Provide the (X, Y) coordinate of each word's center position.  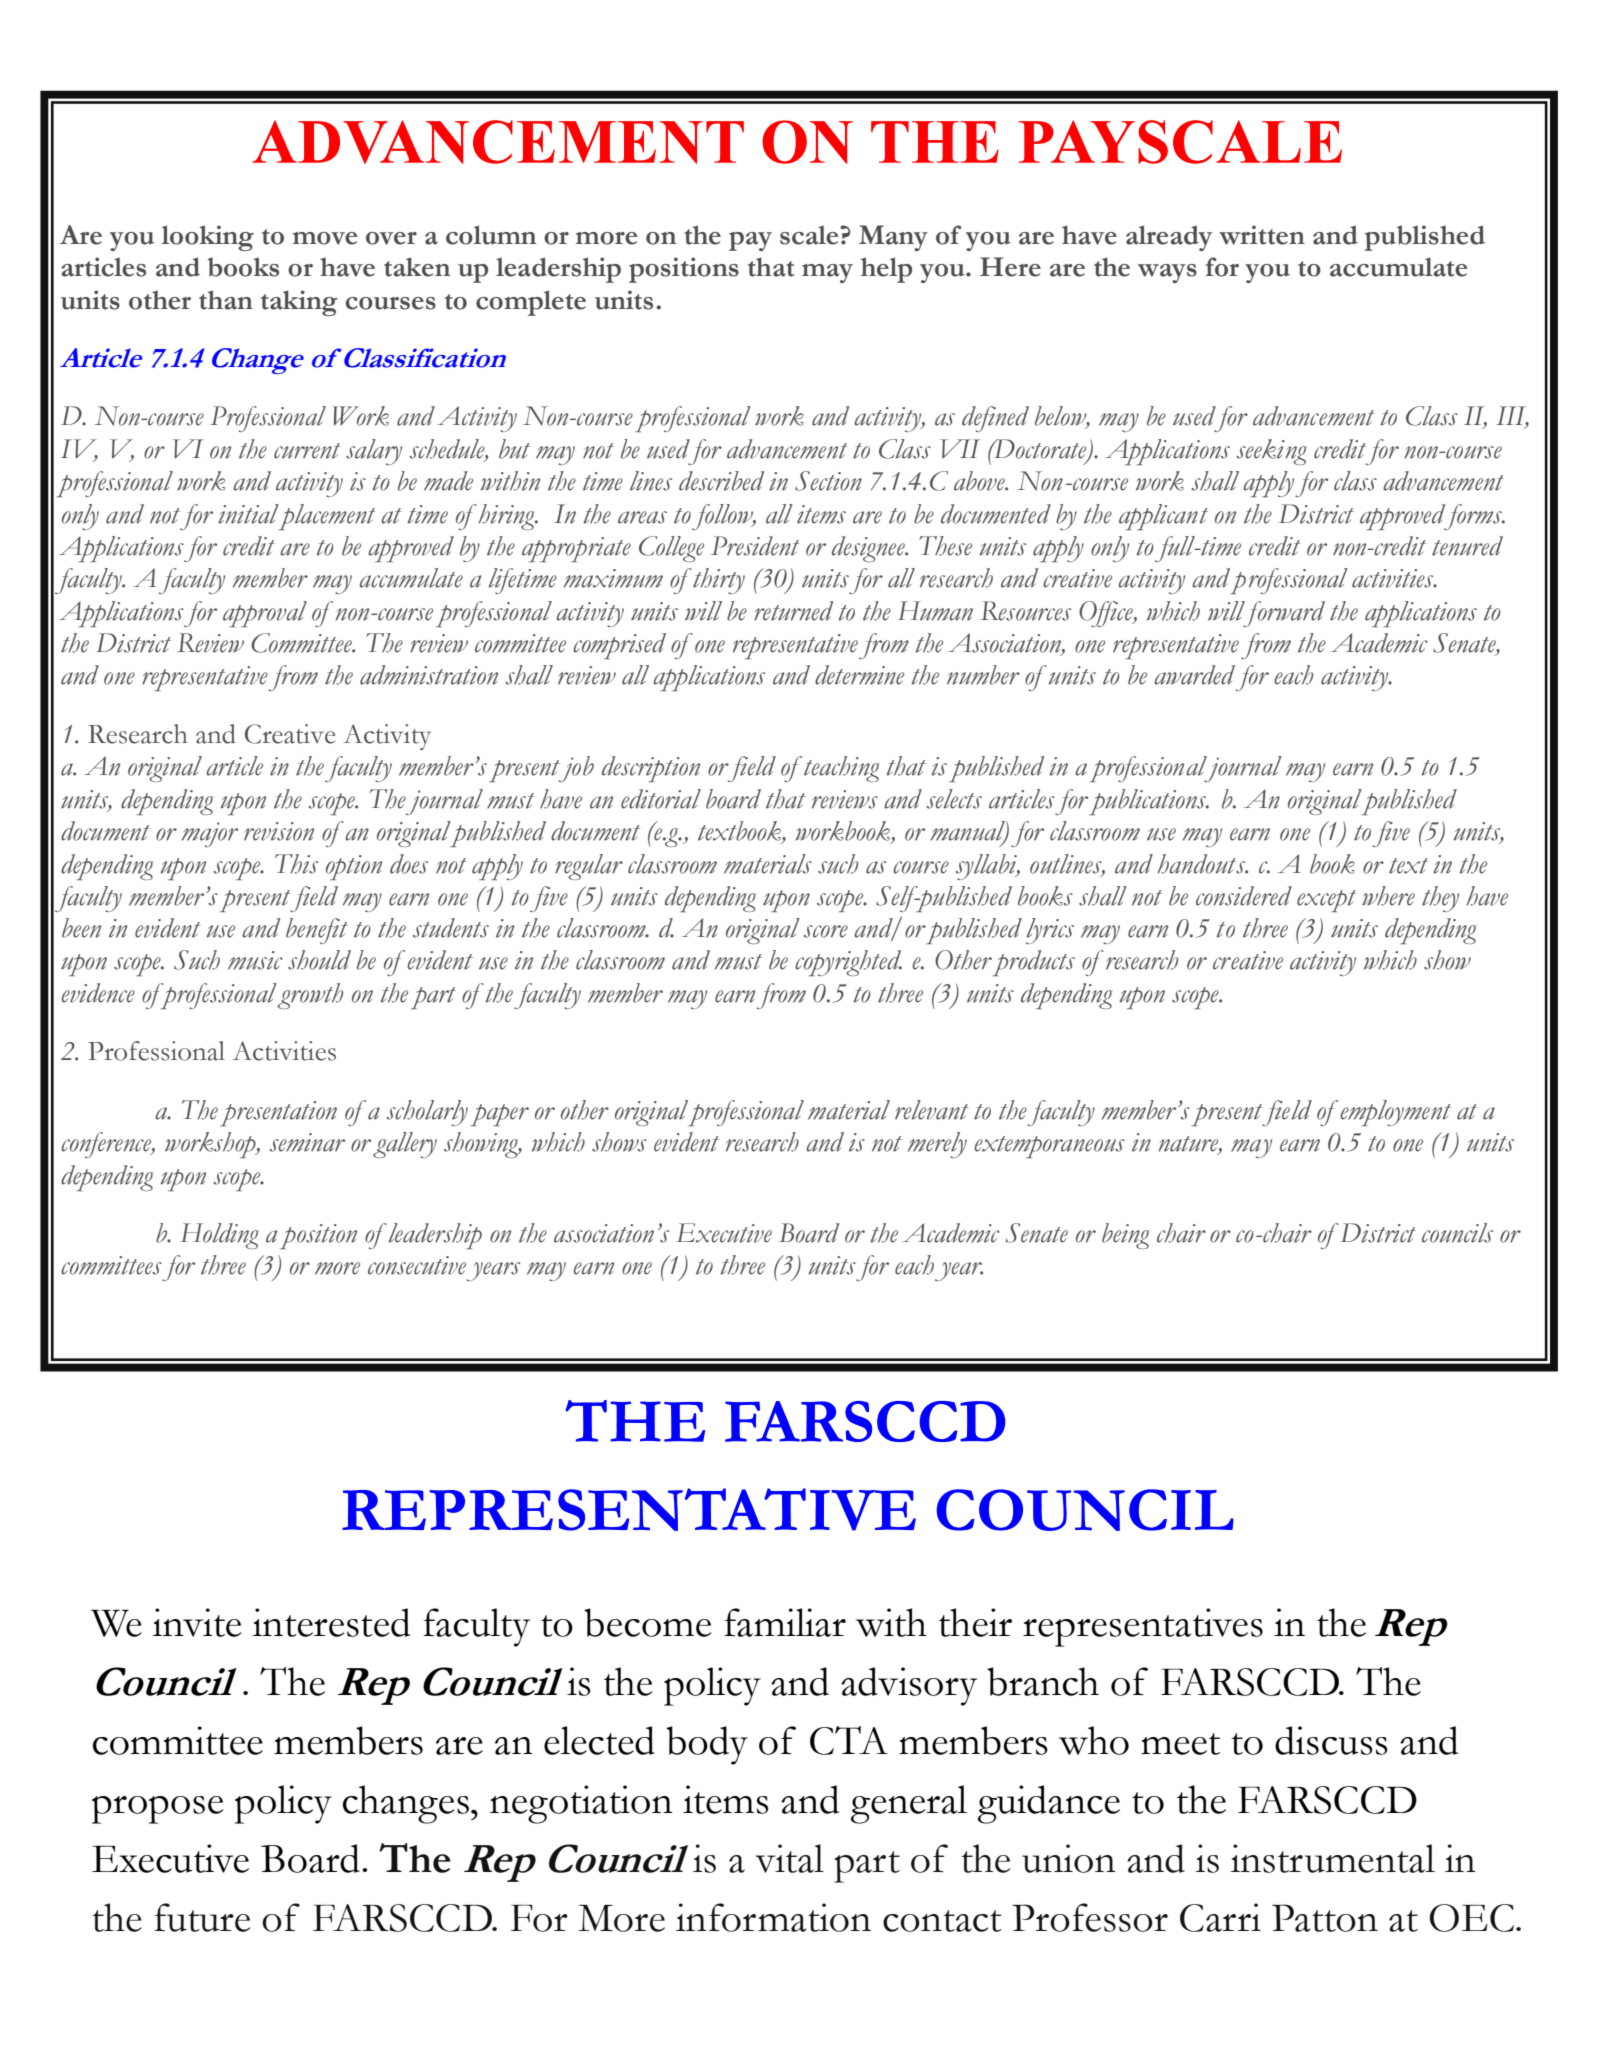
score (825, 931)
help (886, 270)
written (1262, 235)
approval (265, 614)
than (226, 300)
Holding (219, 1236)
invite (196, 1622)
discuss (1331, 1740)
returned (793, 611)
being (1125, 1236)
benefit (317, 931)
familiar (785, 1622)
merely (937, 1145)
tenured (1467, 546)
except (1326, 901)
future (202, 1917)
